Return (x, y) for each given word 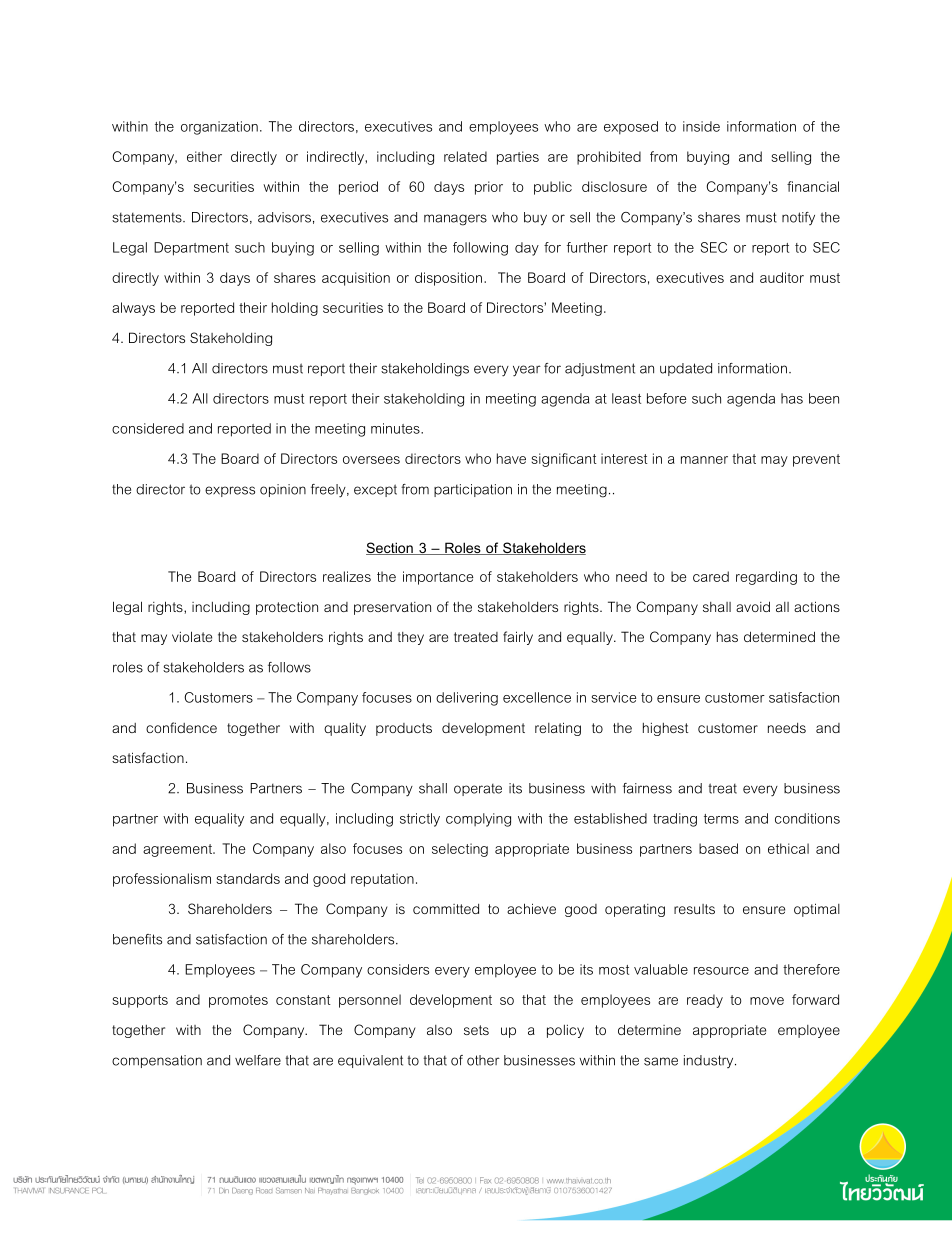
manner (704, 460)
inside (701, 126)
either (204, 156)
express (230, 491)
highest (666, 729)
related (465, 156)
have (511, 458)
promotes (238, 1001)
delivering (467, 699)
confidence (181, 727)
